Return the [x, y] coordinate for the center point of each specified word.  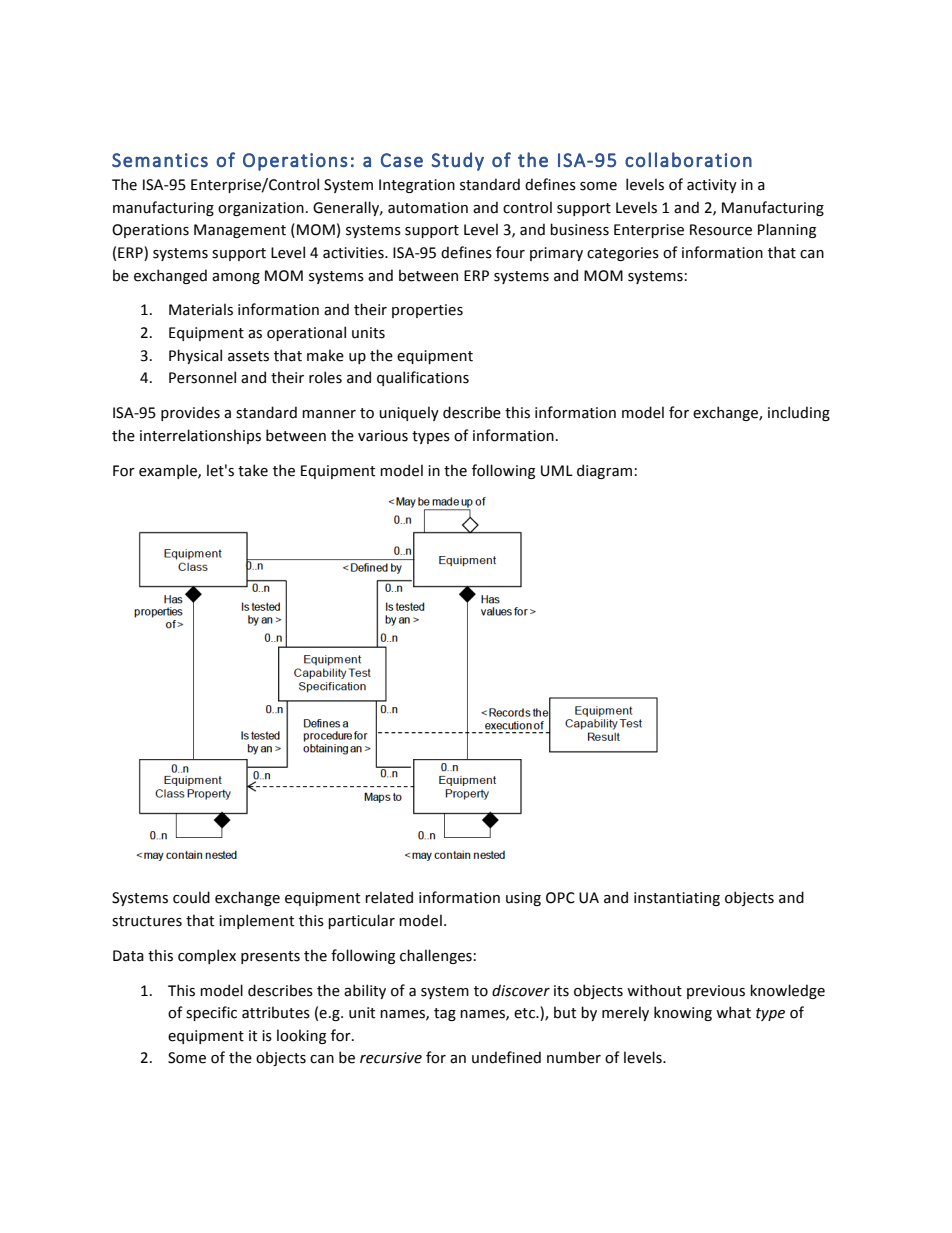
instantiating [677, 899]
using [523, 899]
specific [211, 1013]
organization [261, 209]
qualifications [423, 378]
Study [457, 161]
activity [712, 186]
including [799, 413]
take [253, 470]
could [191, 897]
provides [190, 413]
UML [557, 471]
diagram [604, 471]
